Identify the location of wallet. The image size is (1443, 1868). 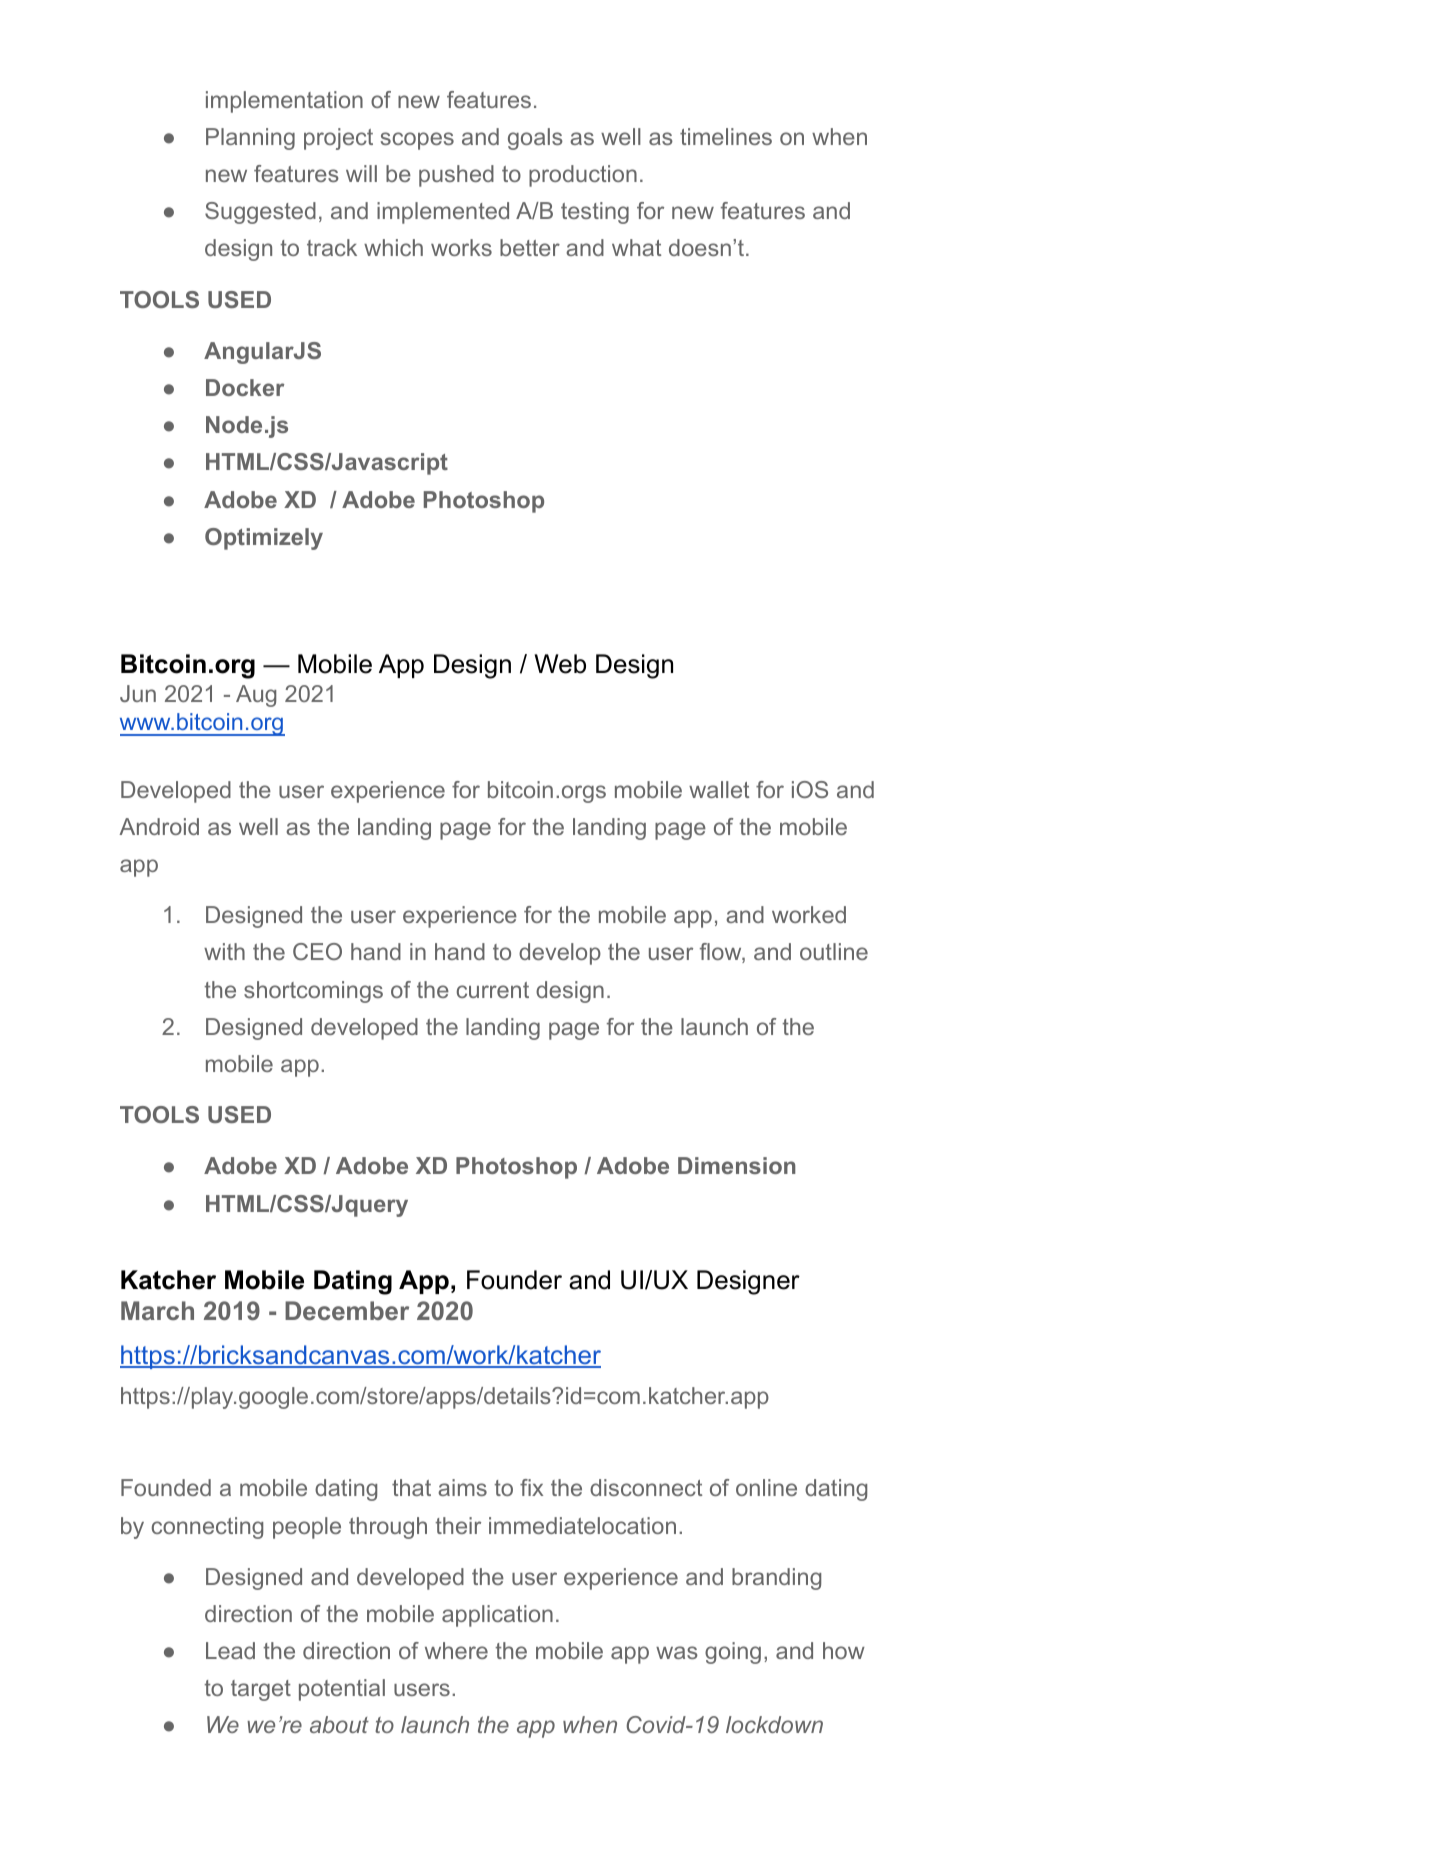
(719, 789).
